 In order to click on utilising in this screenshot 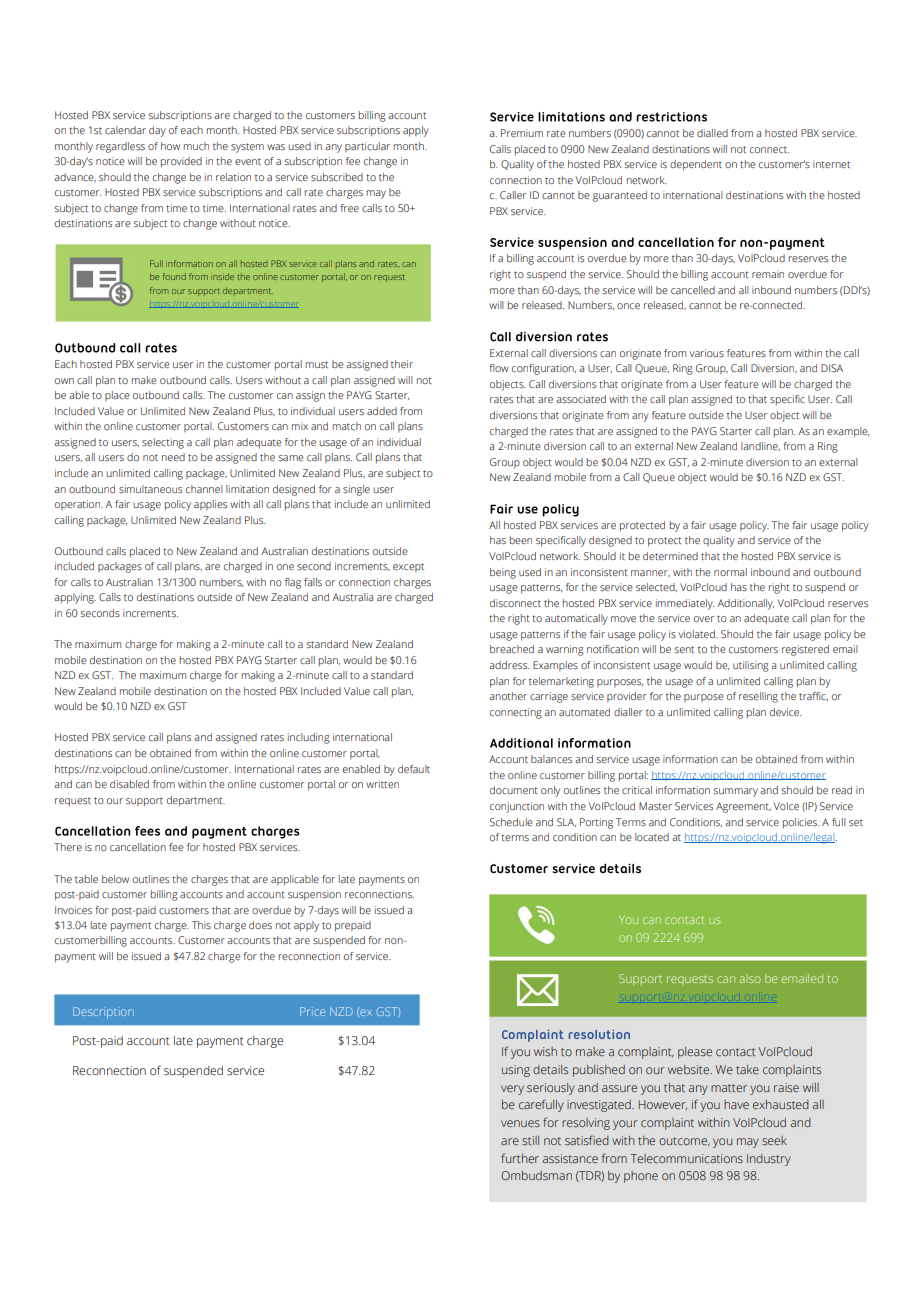, I will do `click(751, 666)`.
